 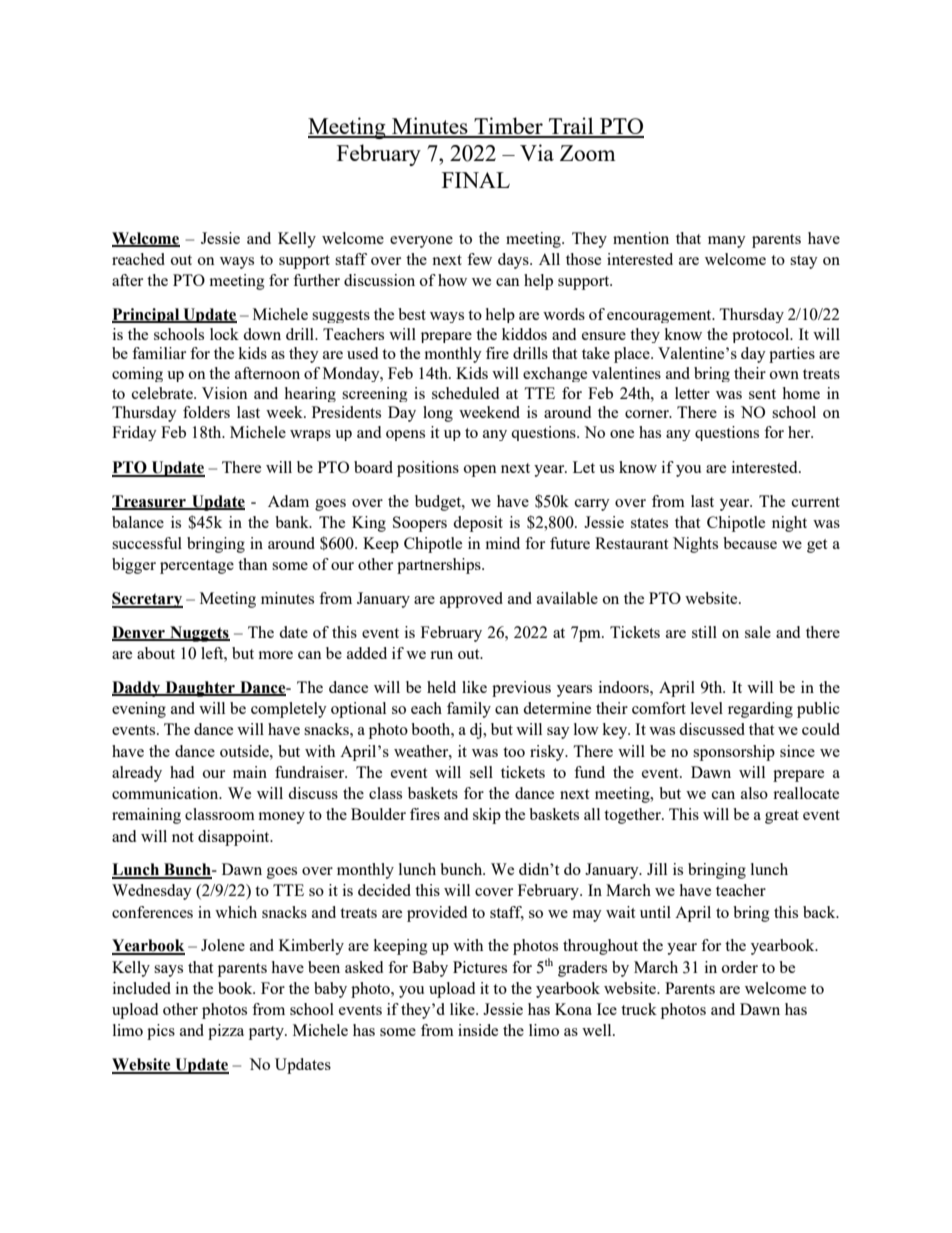 I want to click on FINAL, so click(x=476, y=180).
